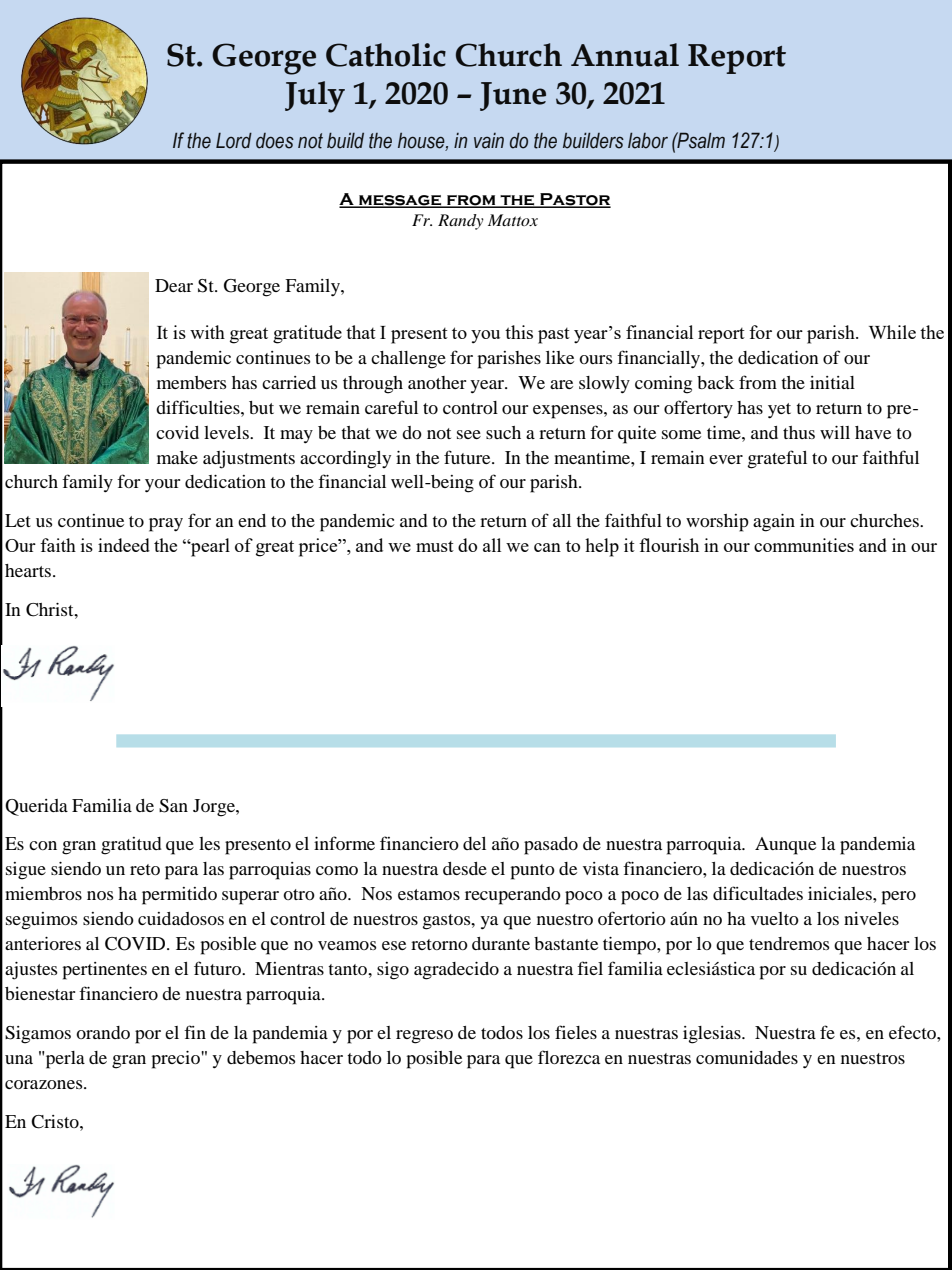 Image resolution: width=952 pixels, height=1270 pixels. Describe the element at coordinates (176, 1060) in the page. I see `precio` at that location.
